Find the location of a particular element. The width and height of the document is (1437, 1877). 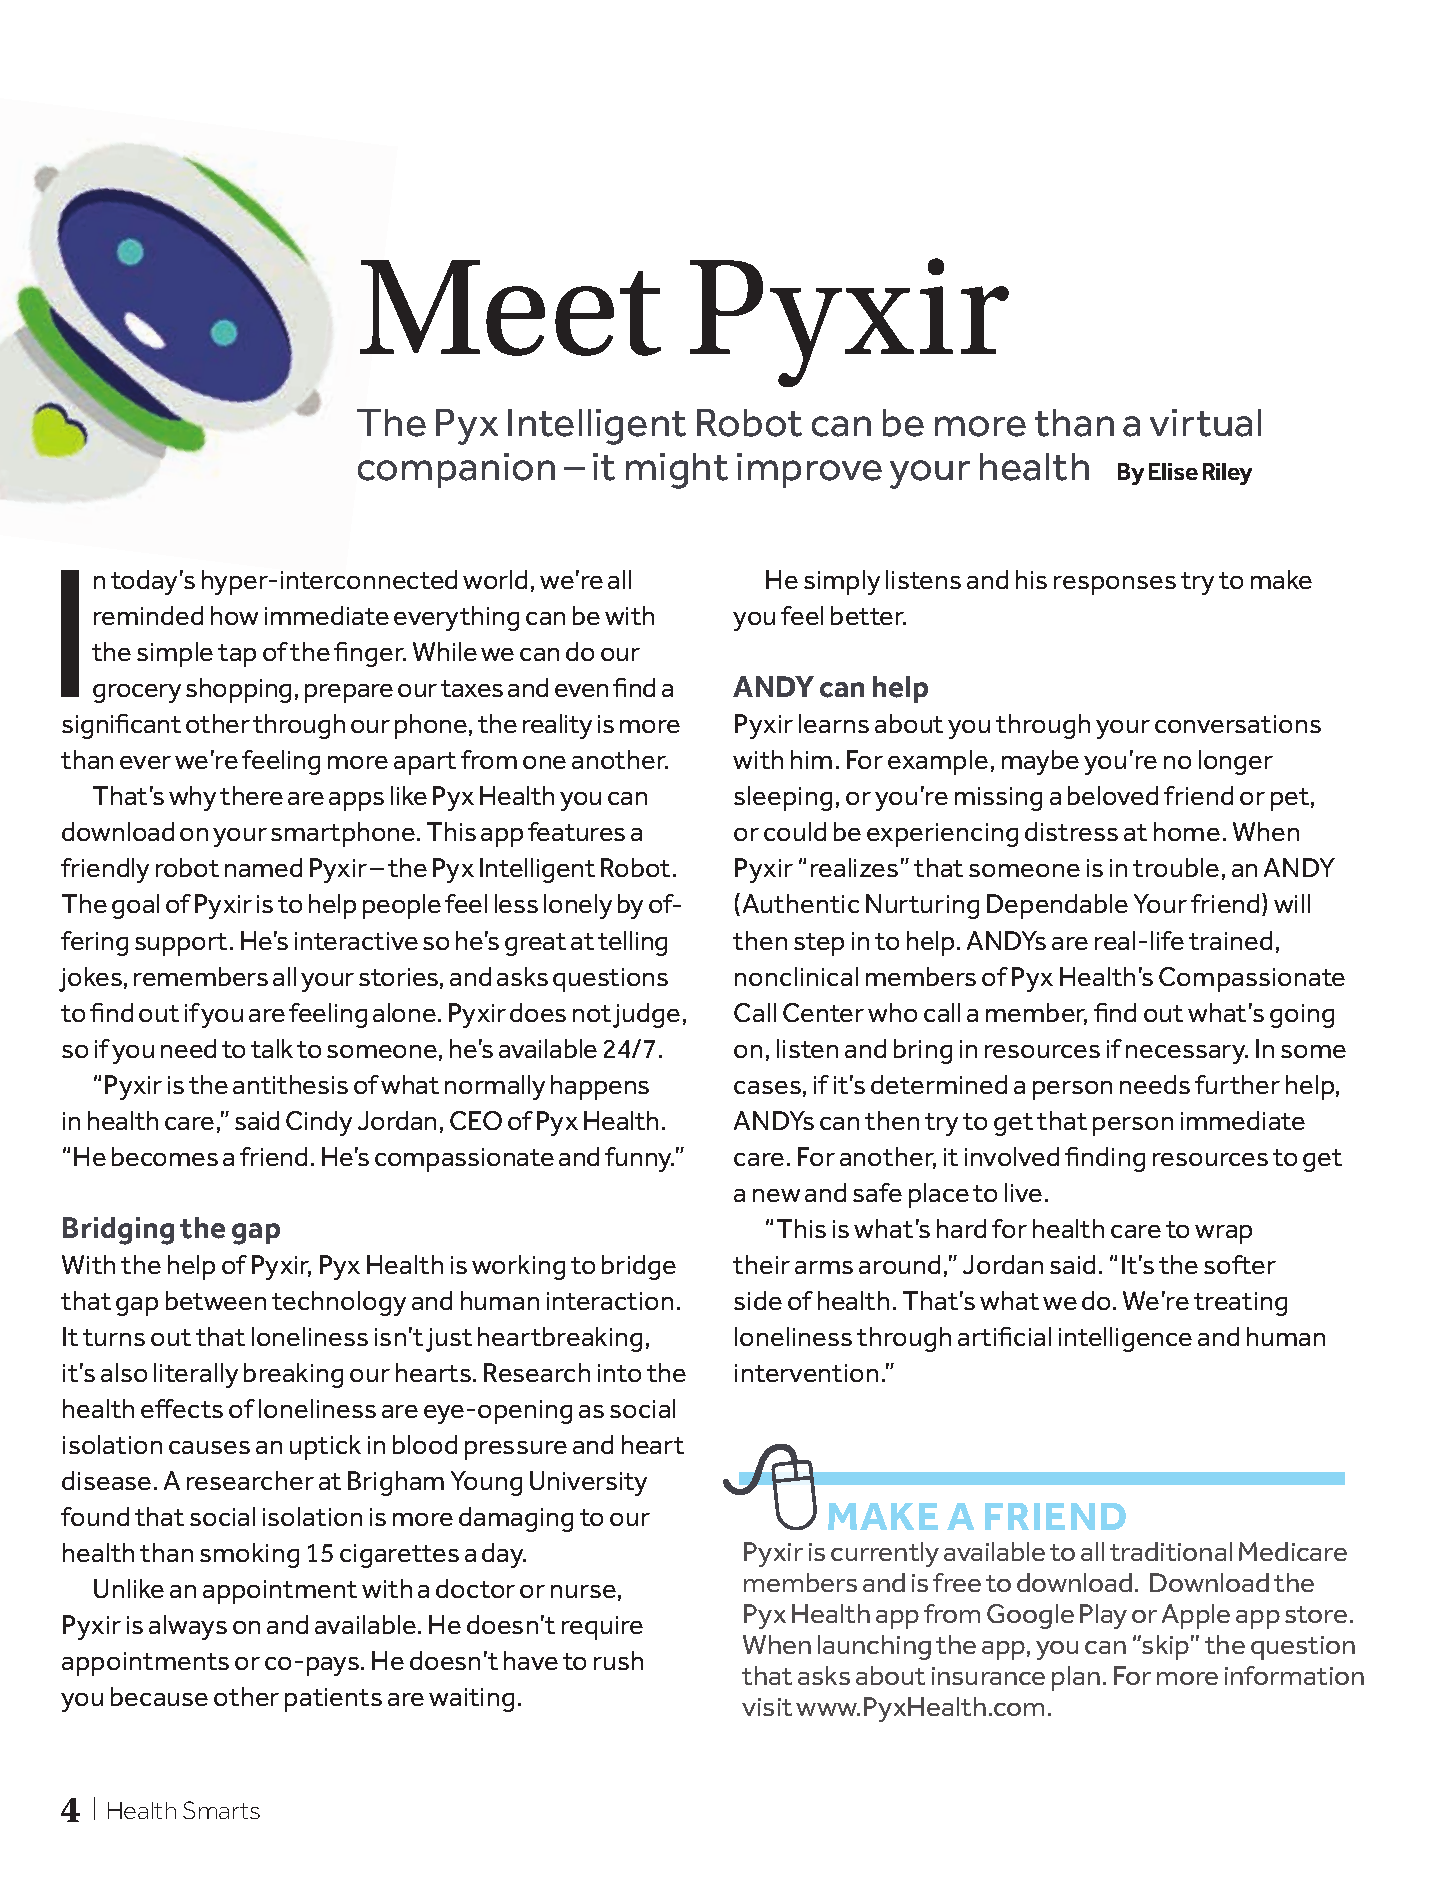

Smarts is located at coordinates (221, 1810).
